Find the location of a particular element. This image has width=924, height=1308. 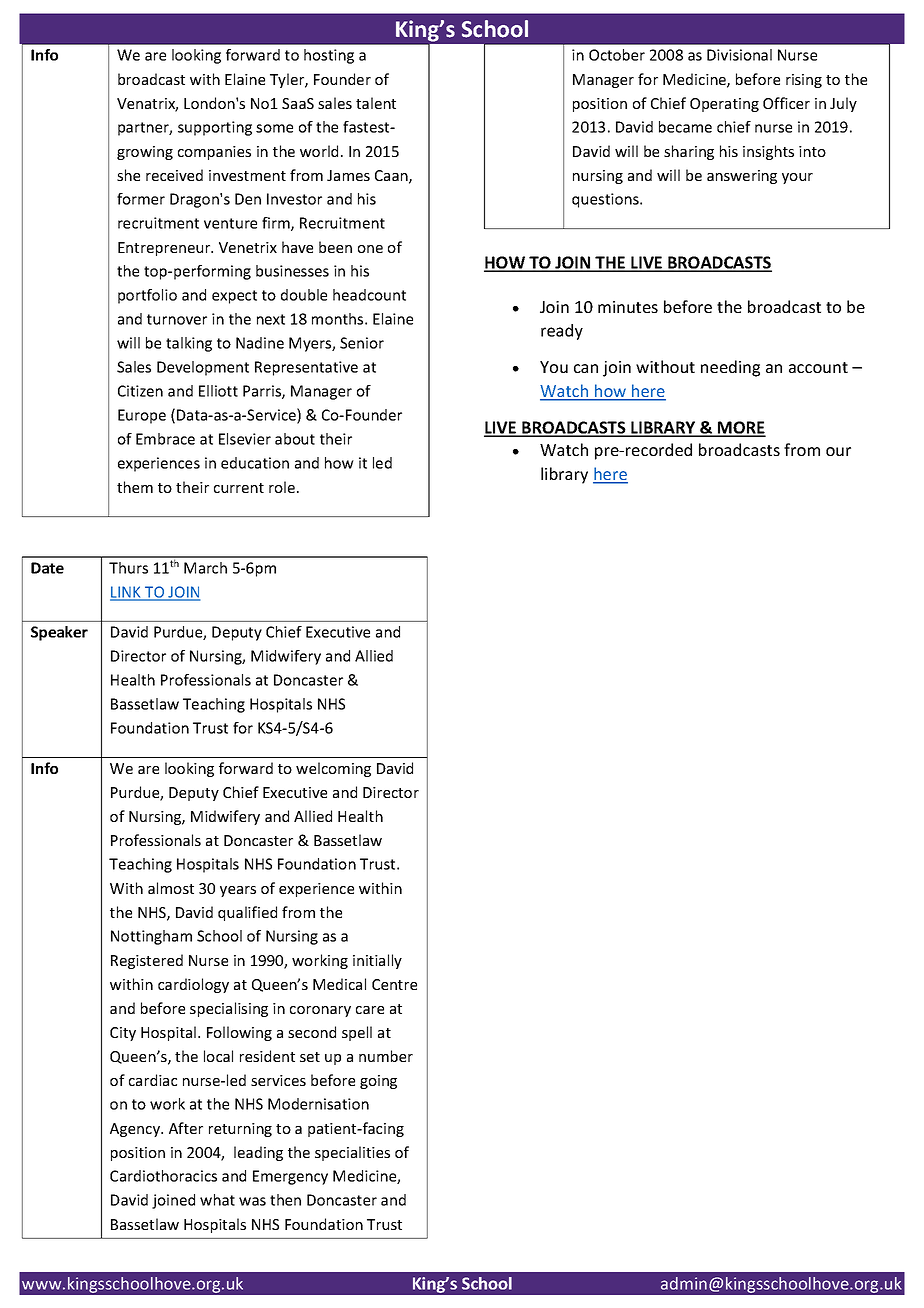

welcoming is located at coordinates (333, 769).
